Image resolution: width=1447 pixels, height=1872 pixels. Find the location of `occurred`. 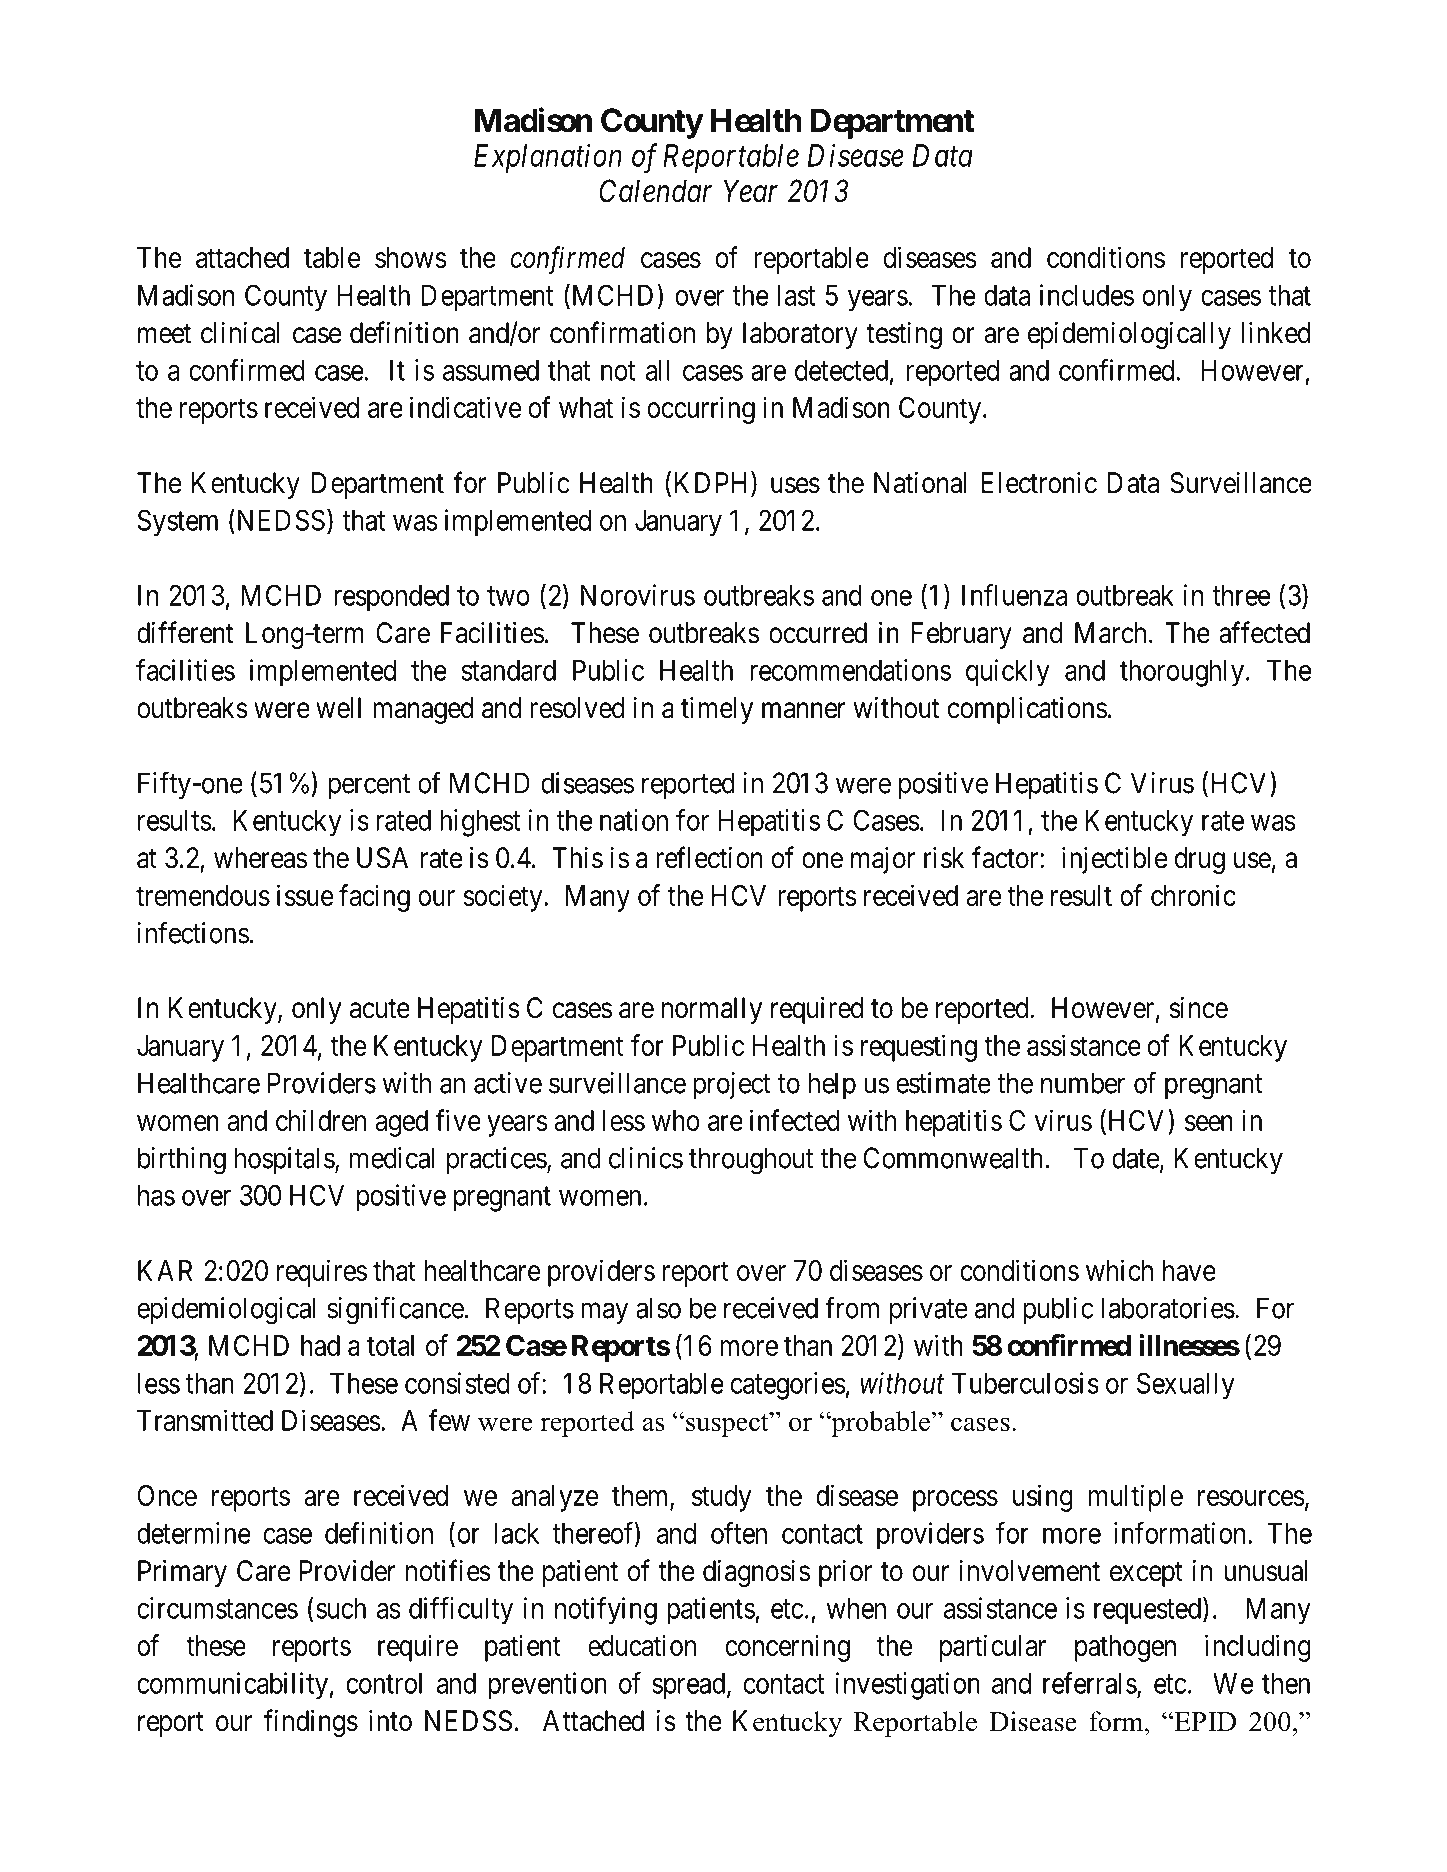

occurred is located at coordinates (818, 633).
